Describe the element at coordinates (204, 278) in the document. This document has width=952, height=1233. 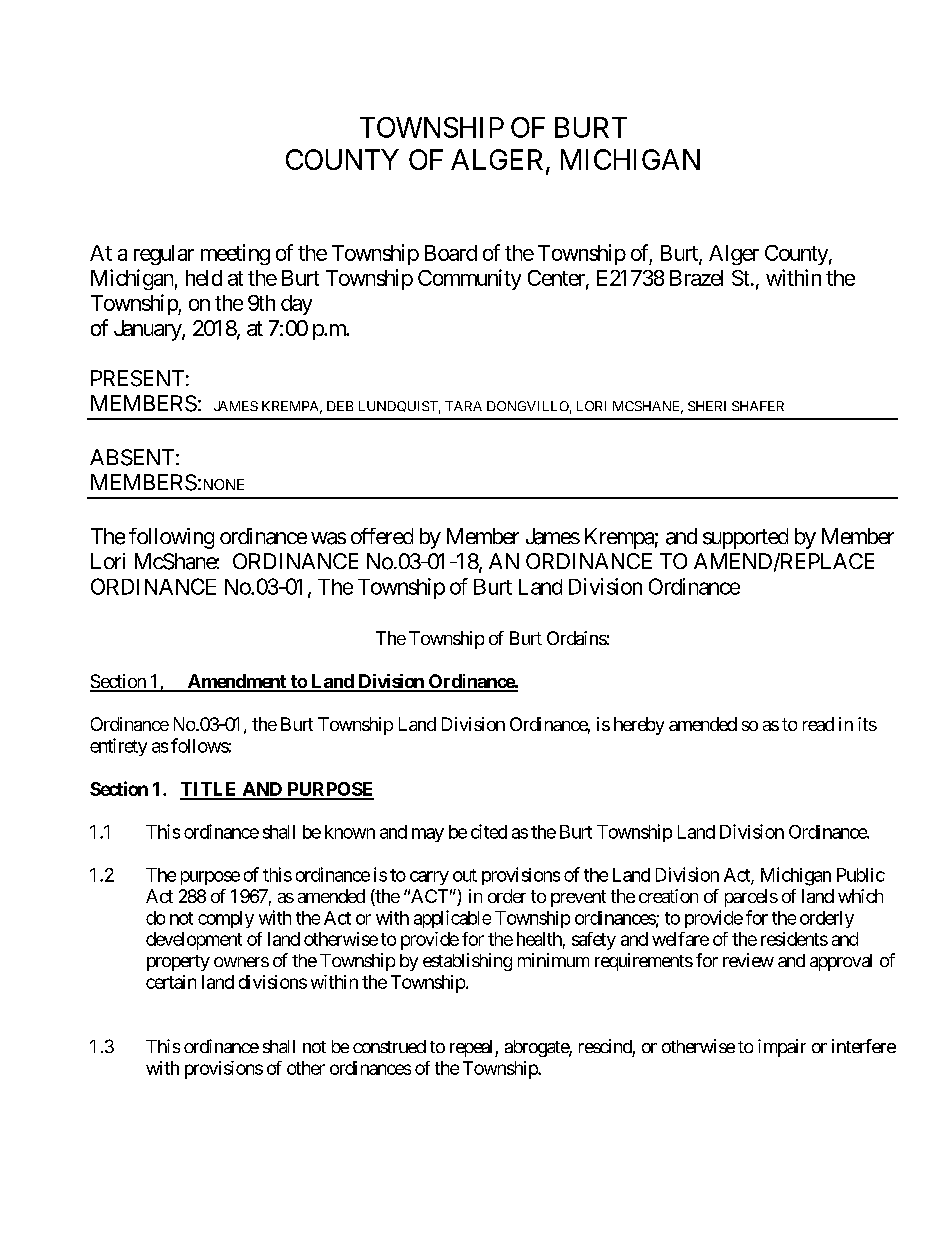
I see `held` at that location.
